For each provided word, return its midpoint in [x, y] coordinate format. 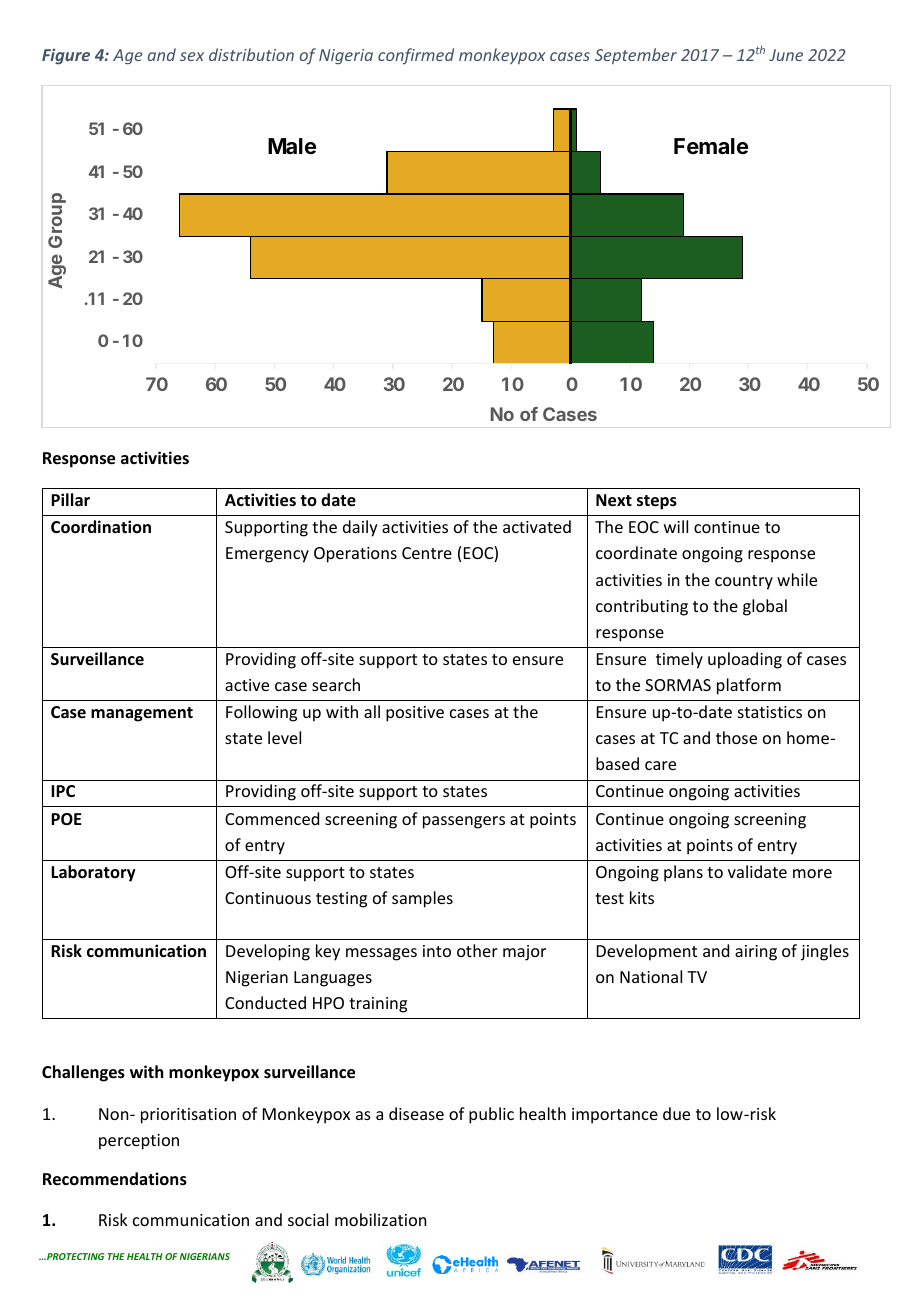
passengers [464, 822]
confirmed [416, 56]
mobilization [380, 1219]
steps [657, 502]
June [786, 55]
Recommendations [115, 1179]
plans [683, 873]
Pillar [70, 499]
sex [192, 56]
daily [360, 528]
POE [66, 819]
